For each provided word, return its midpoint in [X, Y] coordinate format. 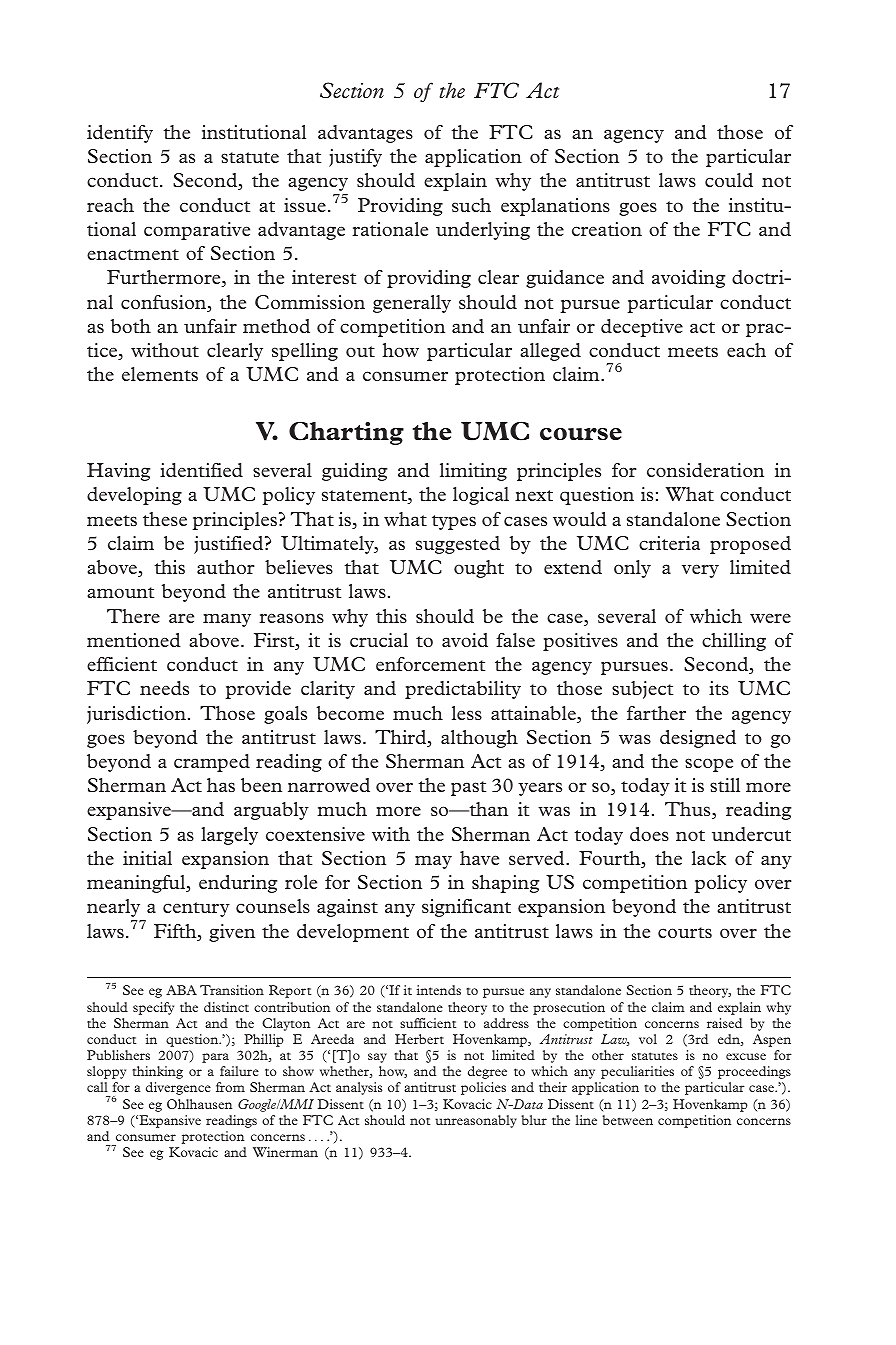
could [729, 180]
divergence [178, 1088]
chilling [734, 642]
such [471, 205]
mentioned [134, 640]
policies [483, 1088]
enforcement [430, 664]
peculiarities [637, 1072]
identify [120, 134]
